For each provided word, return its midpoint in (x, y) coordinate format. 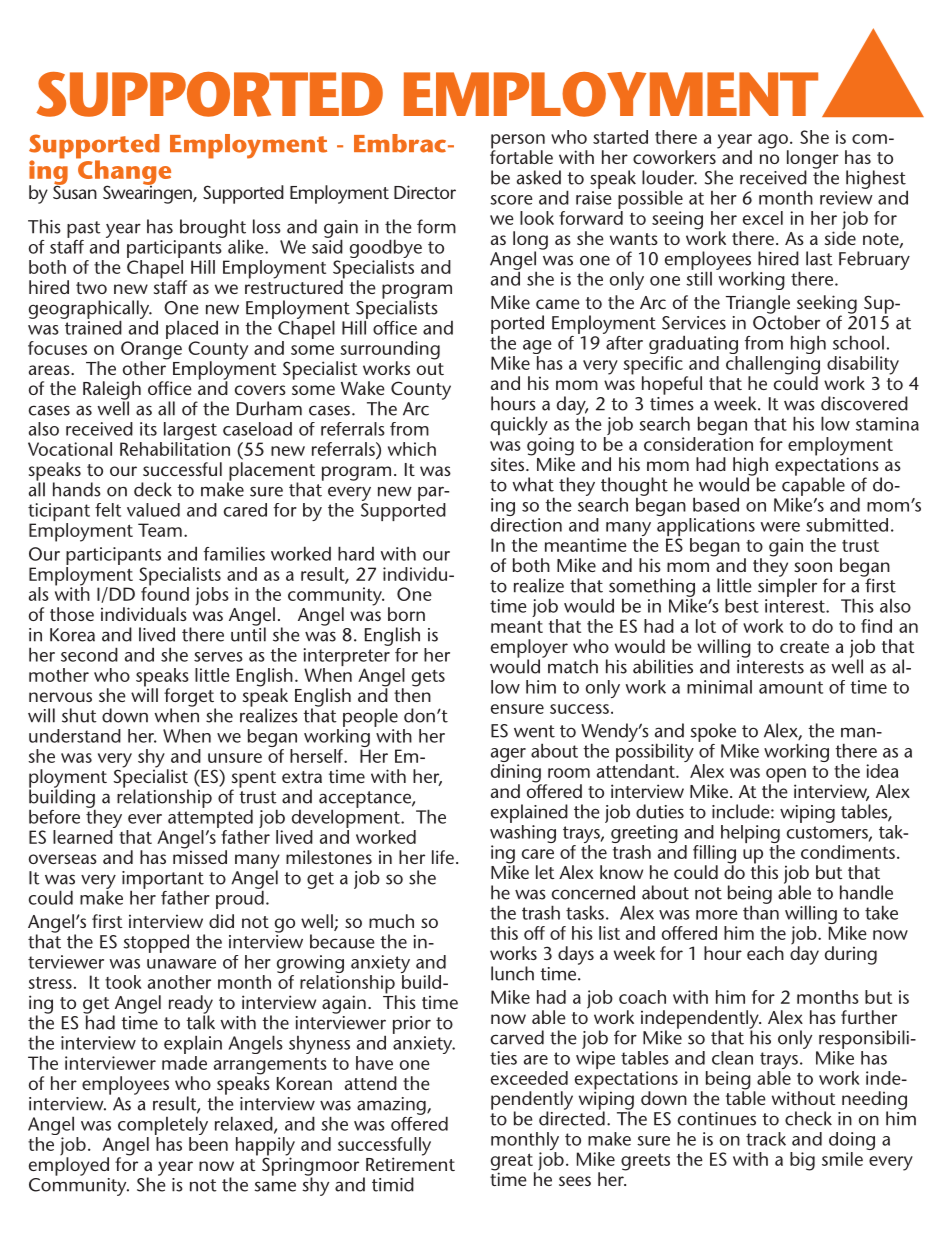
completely (163, 1127)
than (761, 911)
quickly (519, 425)
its (148, 429)
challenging (773, 366)
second (89, 654)
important (163, 881)
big (802, 1161)
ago (773, 142)
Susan (75, 191)
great (513, 1163)
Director (425, 192)
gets (428, 678)
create (804, 647)
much (391, 921)
